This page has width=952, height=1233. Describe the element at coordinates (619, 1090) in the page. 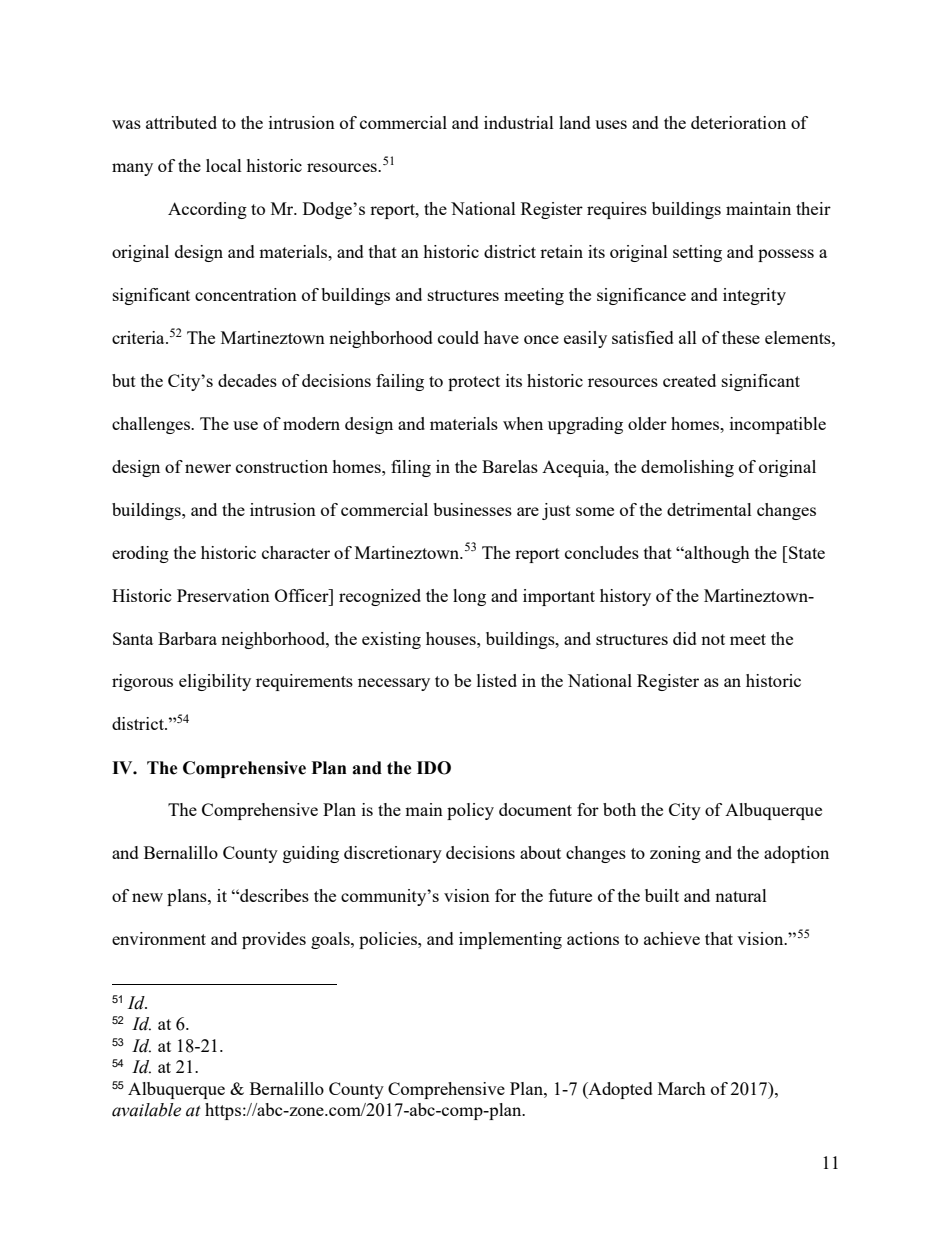

I see `Adopted` at that location.
